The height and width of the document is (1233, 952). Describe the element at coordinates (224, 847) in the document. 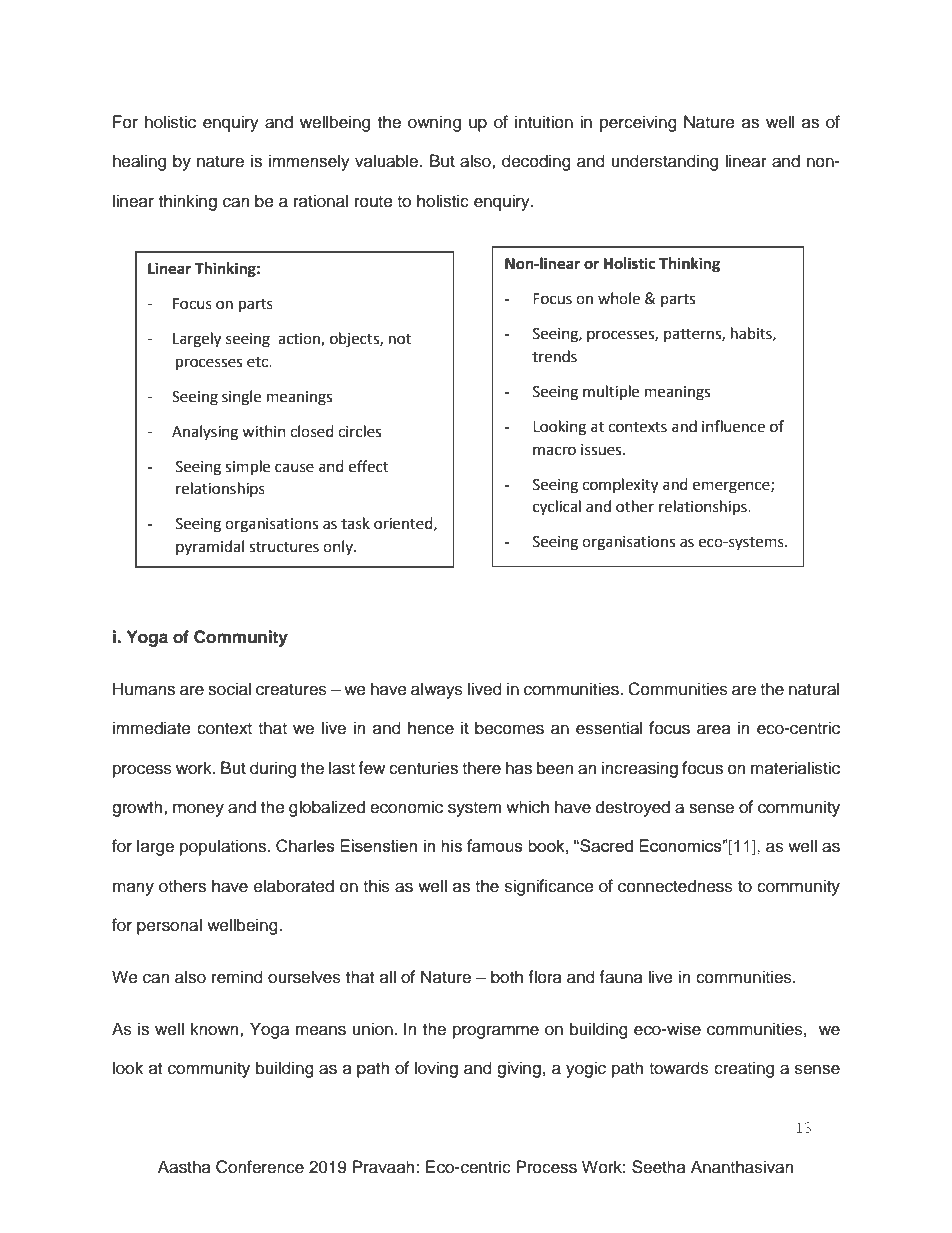

I see `populations` at that location.
